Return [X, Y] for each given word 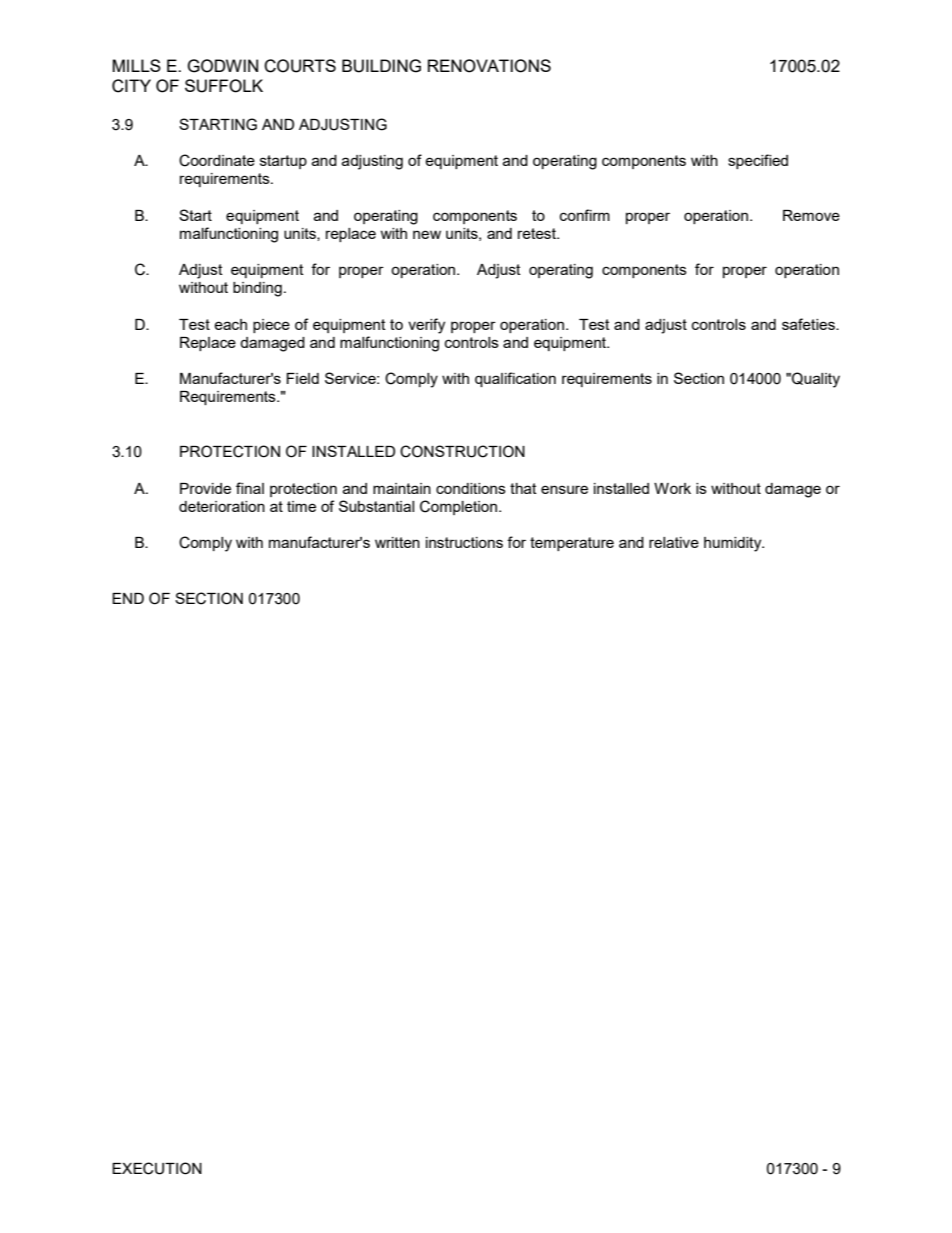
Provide [205, 488]
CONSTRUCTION [462, 451]
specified [758, 161]
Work [672, 488]
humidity [734, 544]
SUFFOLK [224, 86]
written [397, 542]
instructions [464, 542]
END [128, 598]
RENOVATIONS [489, 66]
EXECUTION [157, 1168]
